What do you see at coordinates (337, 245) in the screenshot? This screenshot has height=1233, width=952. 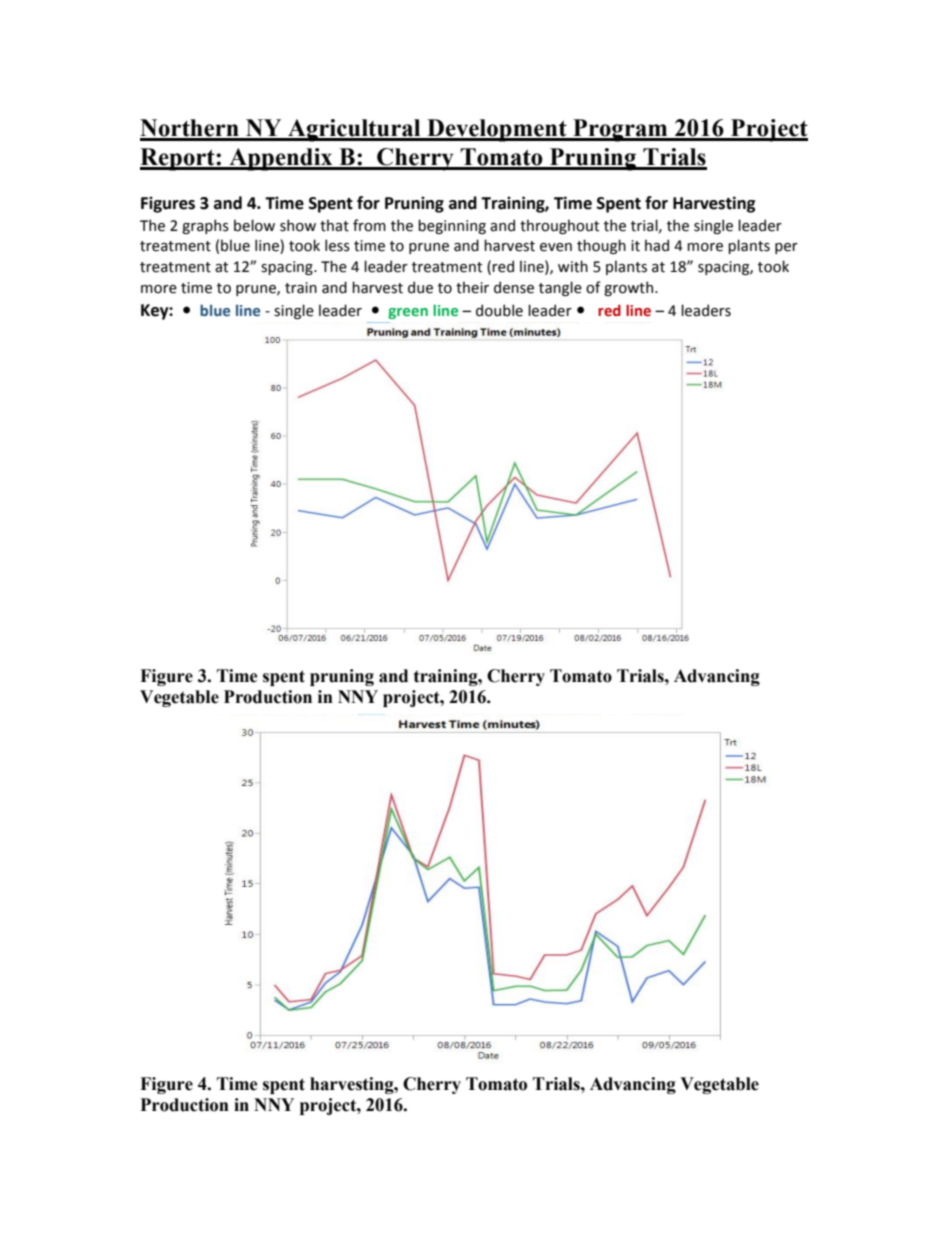 I see `less` at bounding box center [337, 245].
